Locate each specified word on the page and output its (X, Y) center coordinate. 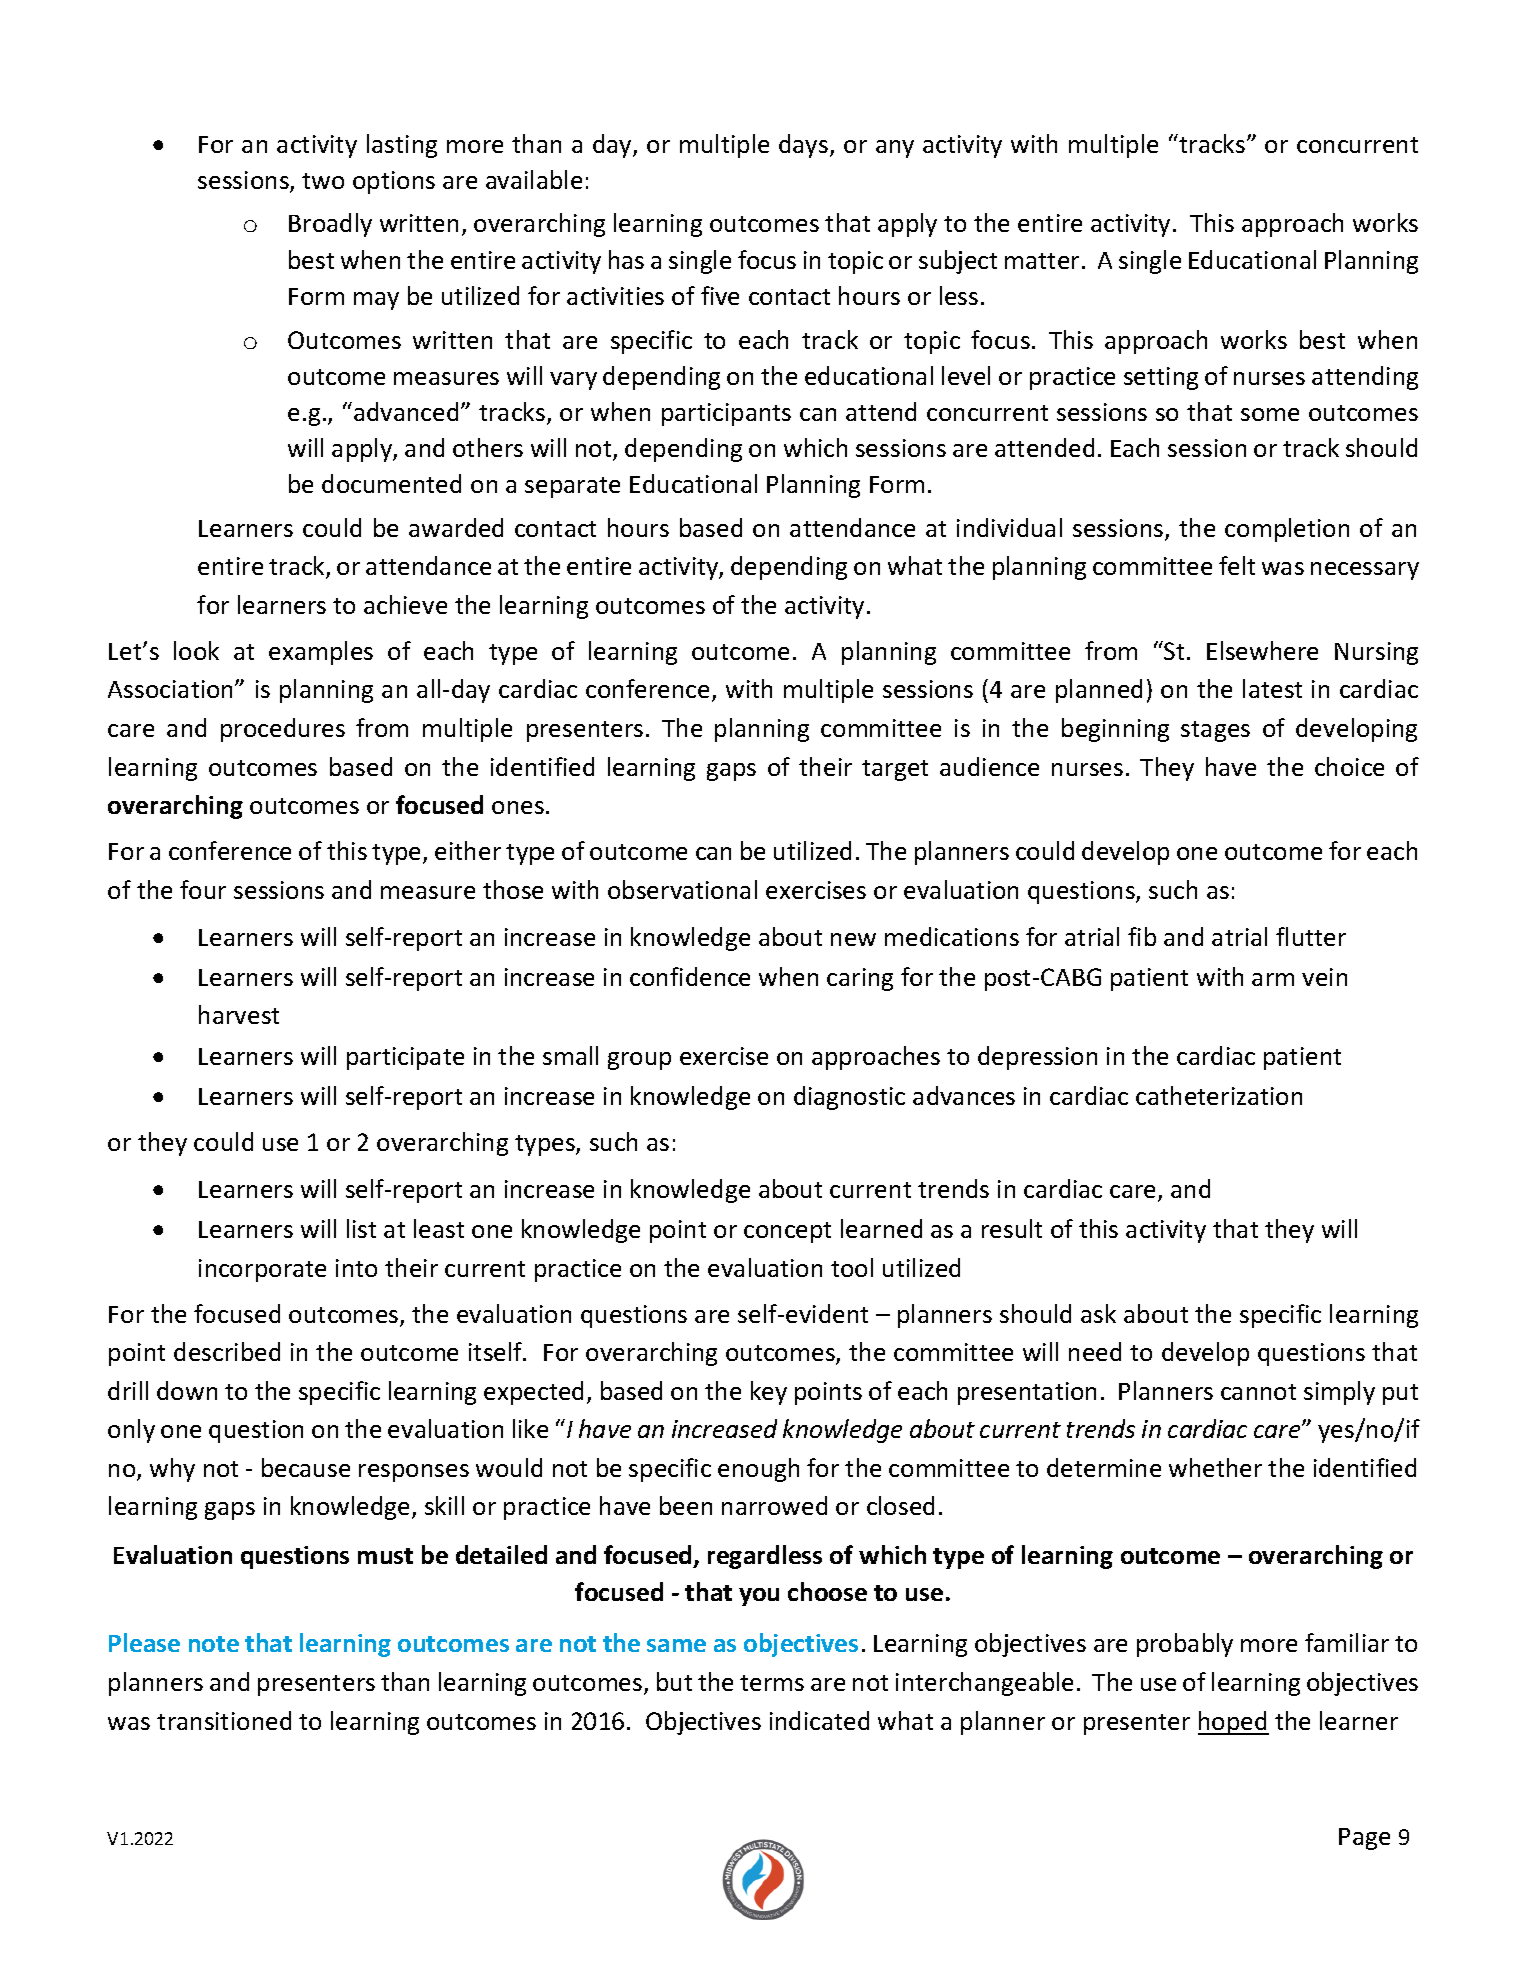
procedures (283, 730)
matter (1042, 261)
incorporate (262, 1270)
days (803, 146)
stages (1215, 731)
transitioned (224, 1720)
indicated (819, 1720)
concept (787, 1232)
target (895, 770)
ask (1098, 1313)
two (323, 181)
